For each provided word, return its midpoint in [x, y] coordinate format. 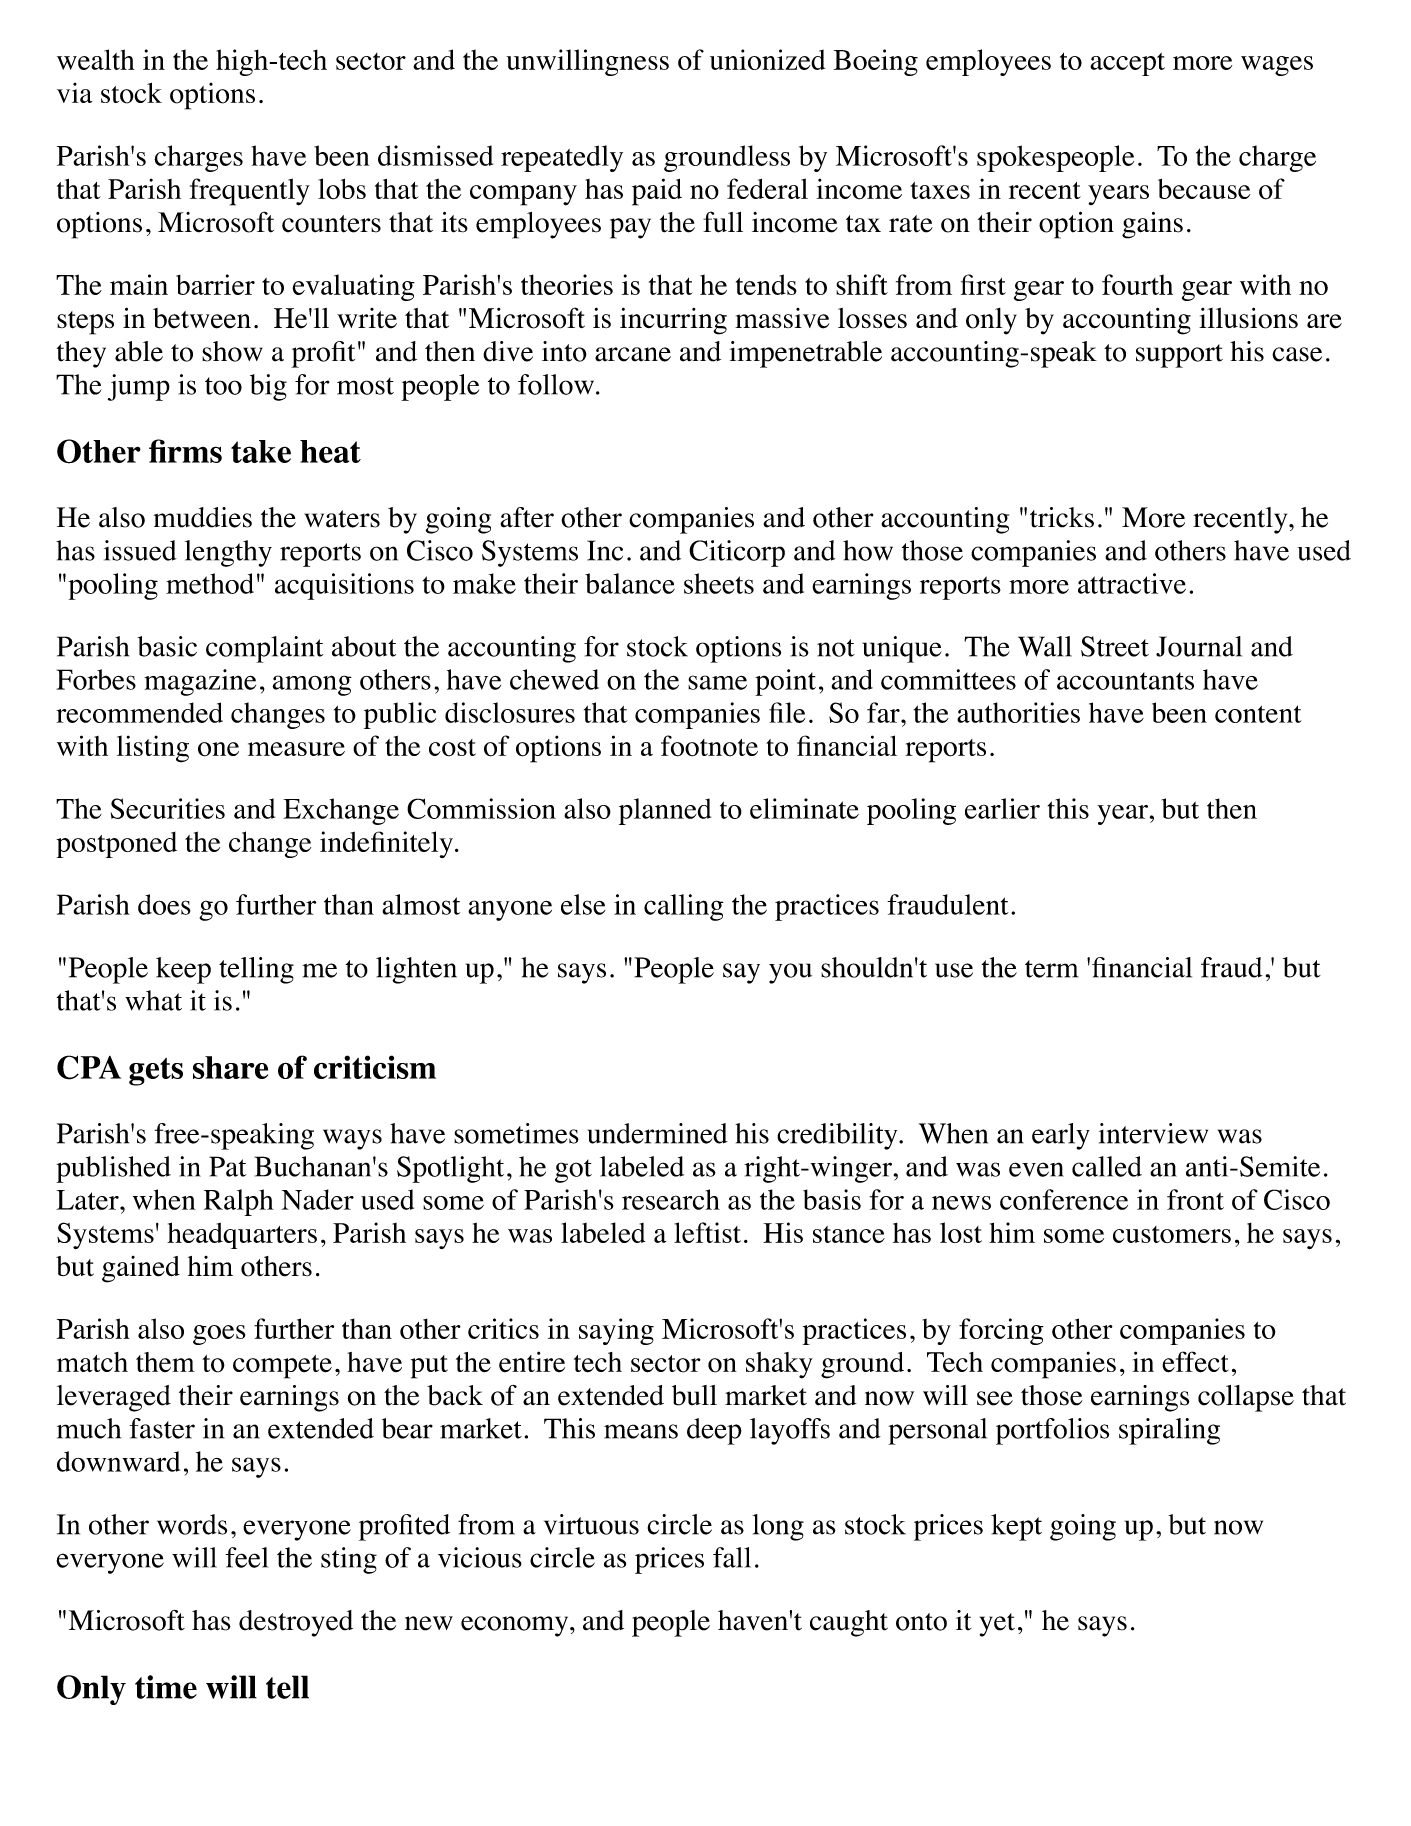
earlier [1002, 808]
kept [1016, 1527]
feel [246, 1557]
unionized [767, 59]
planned [665, 811]
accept [1127, 64]
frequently [250, 192]
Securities [168, 808]
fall [732, 1557]
